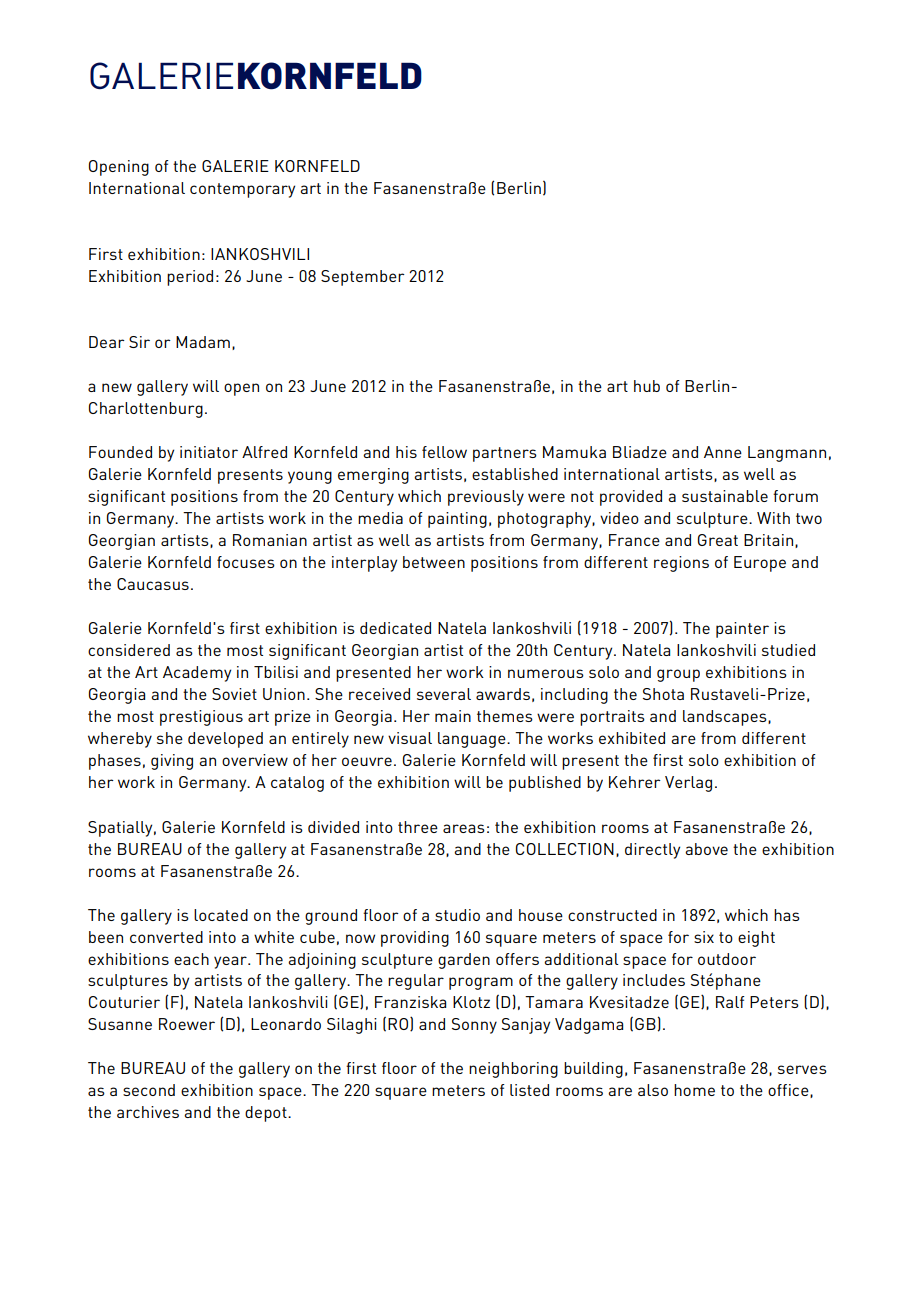  What do you see at coordinates (444, 694) in the screenshot?
I see `several` at bounding box center [444, 694].
